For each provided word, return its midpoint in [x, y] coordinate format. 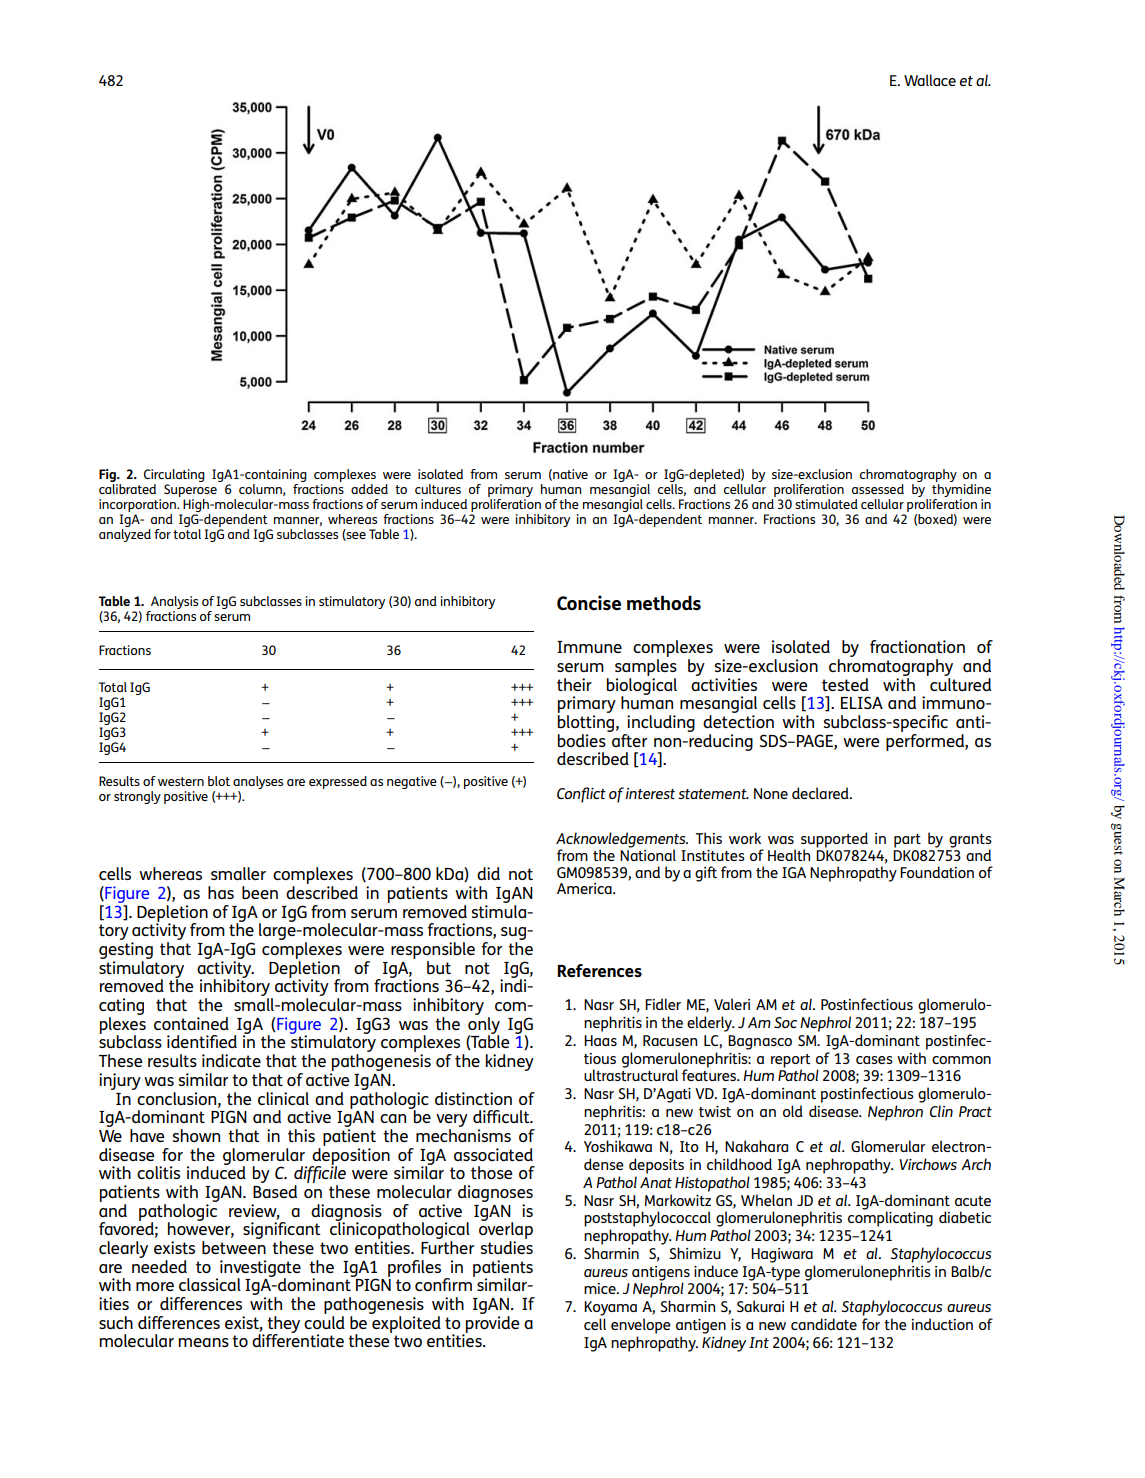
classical [210, 1284]
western [181, 781]
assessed [878, 489]
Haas [600, 1040]
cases [874, 1060]
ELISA [862, 702]
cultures [438, 489]
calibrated [127, 489]
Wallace [930, 80]
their [574, 684]
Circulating [174, 477]
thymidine [961, 490]
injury [120, 1081]
